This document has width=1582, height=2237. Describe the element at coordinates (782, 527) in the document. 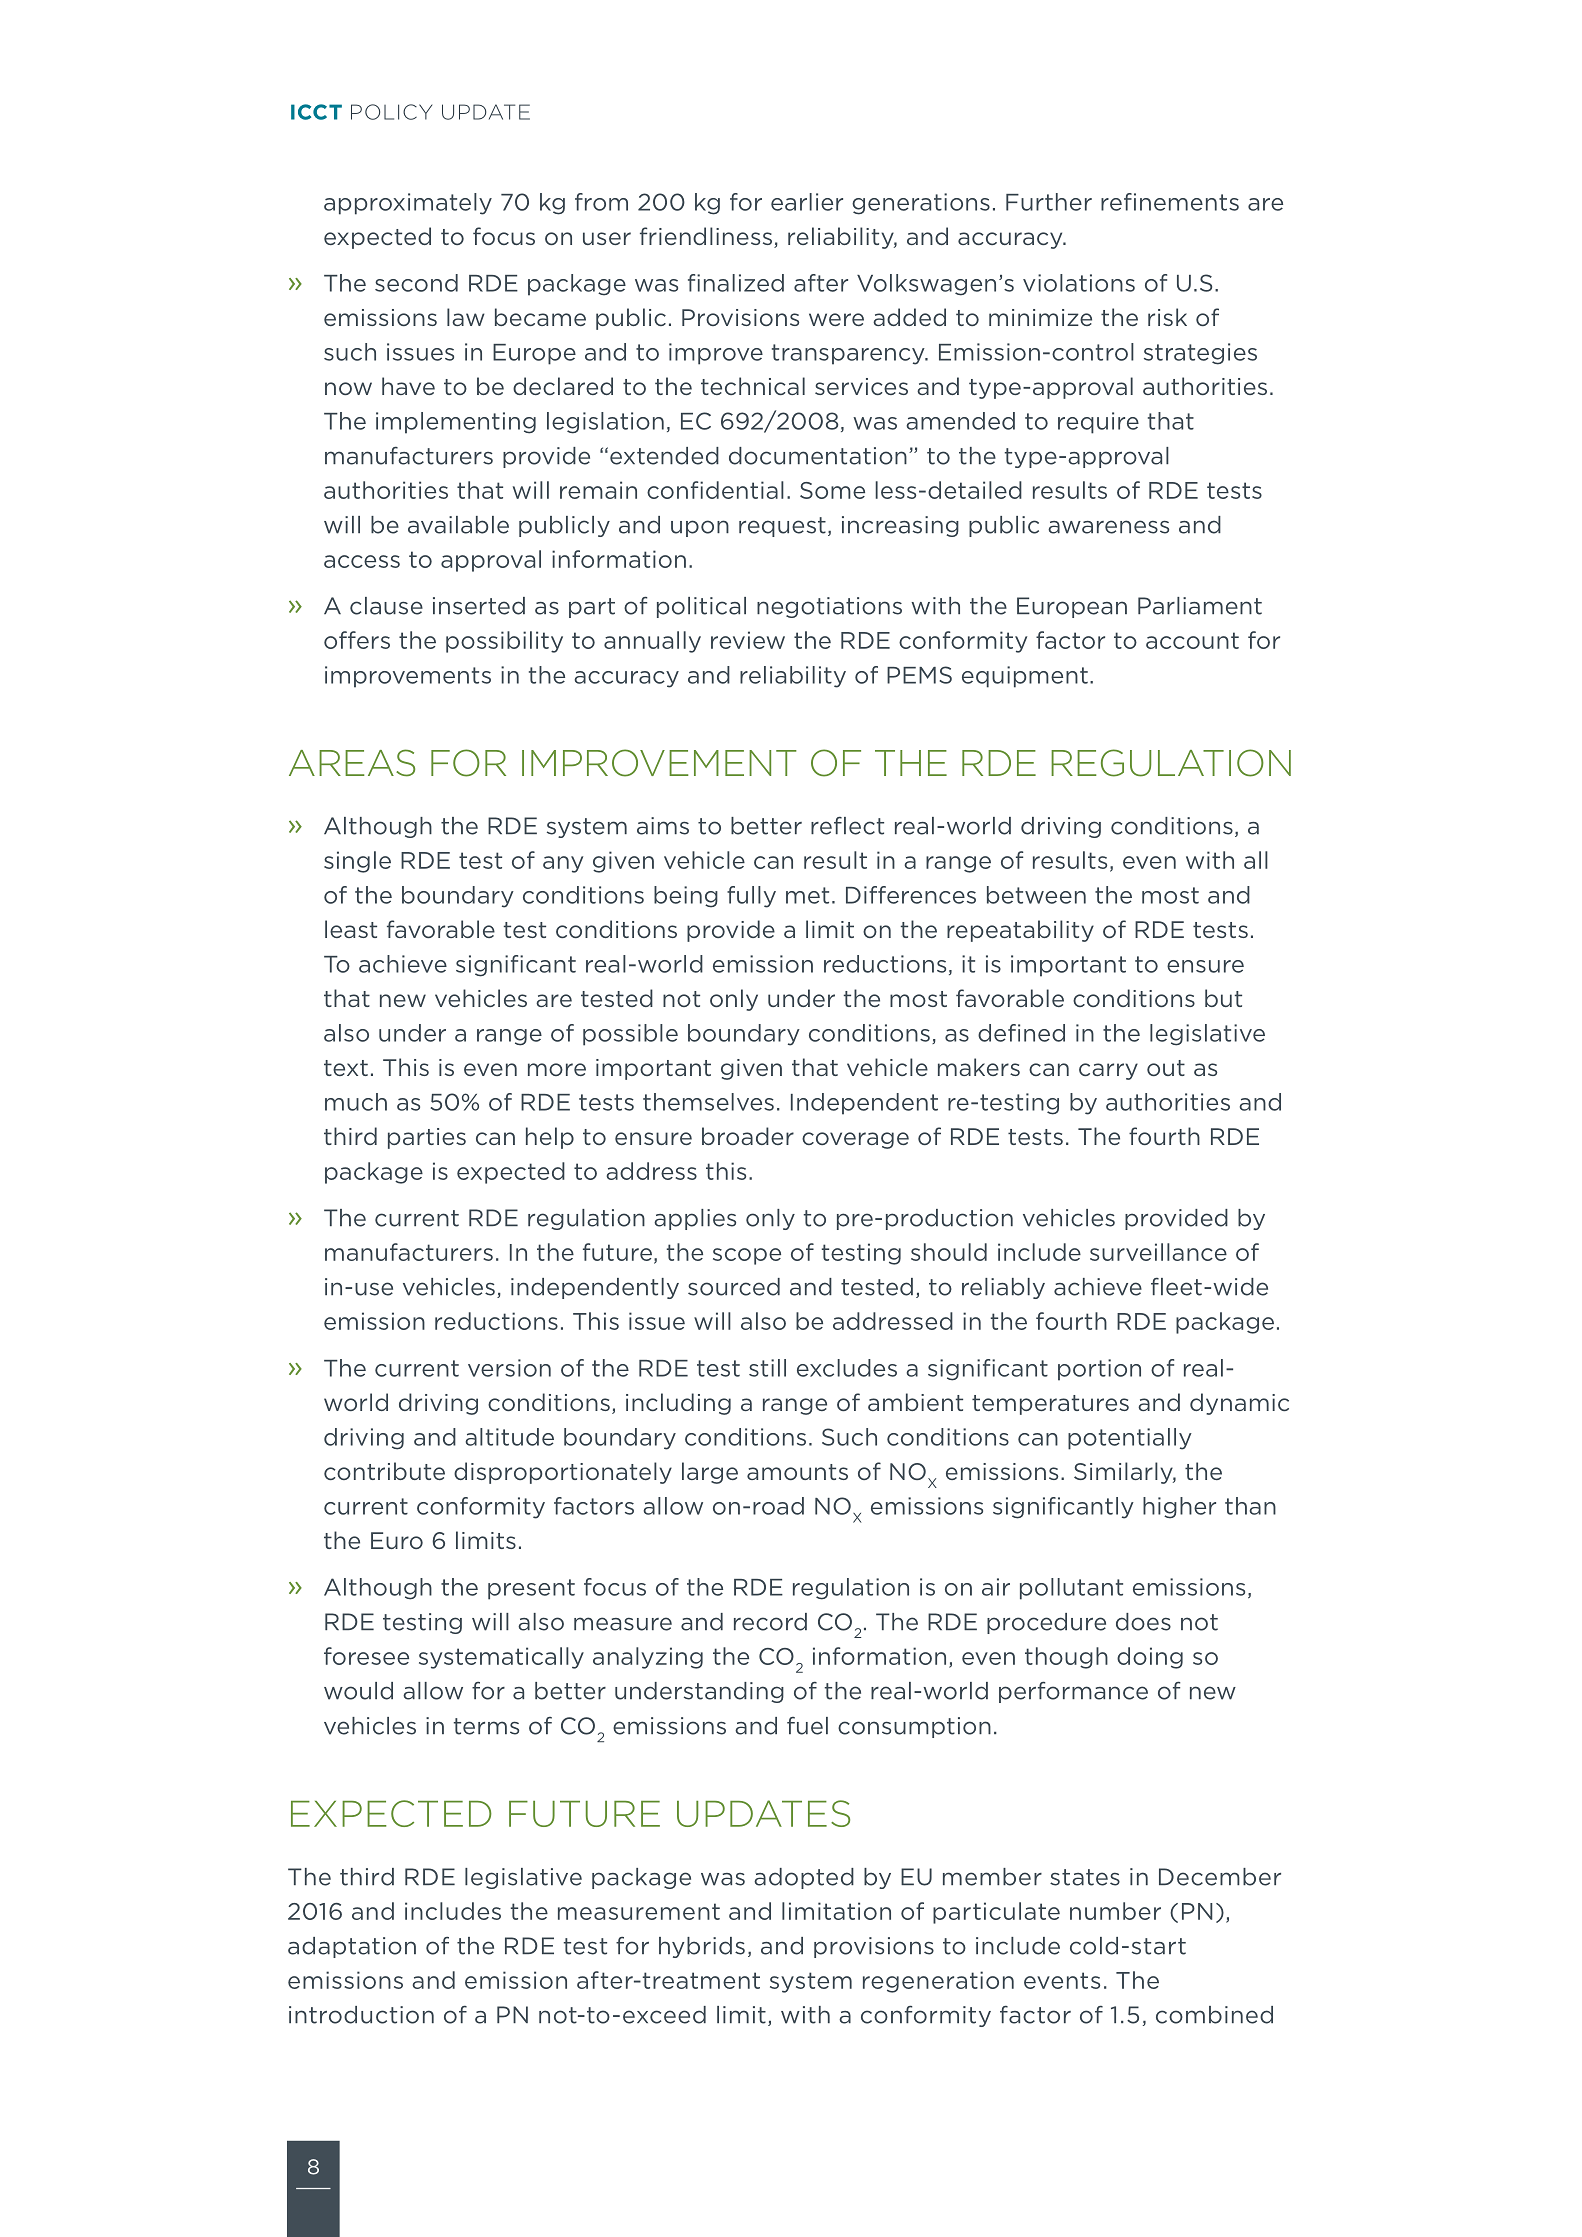

I see `request` at that location.
